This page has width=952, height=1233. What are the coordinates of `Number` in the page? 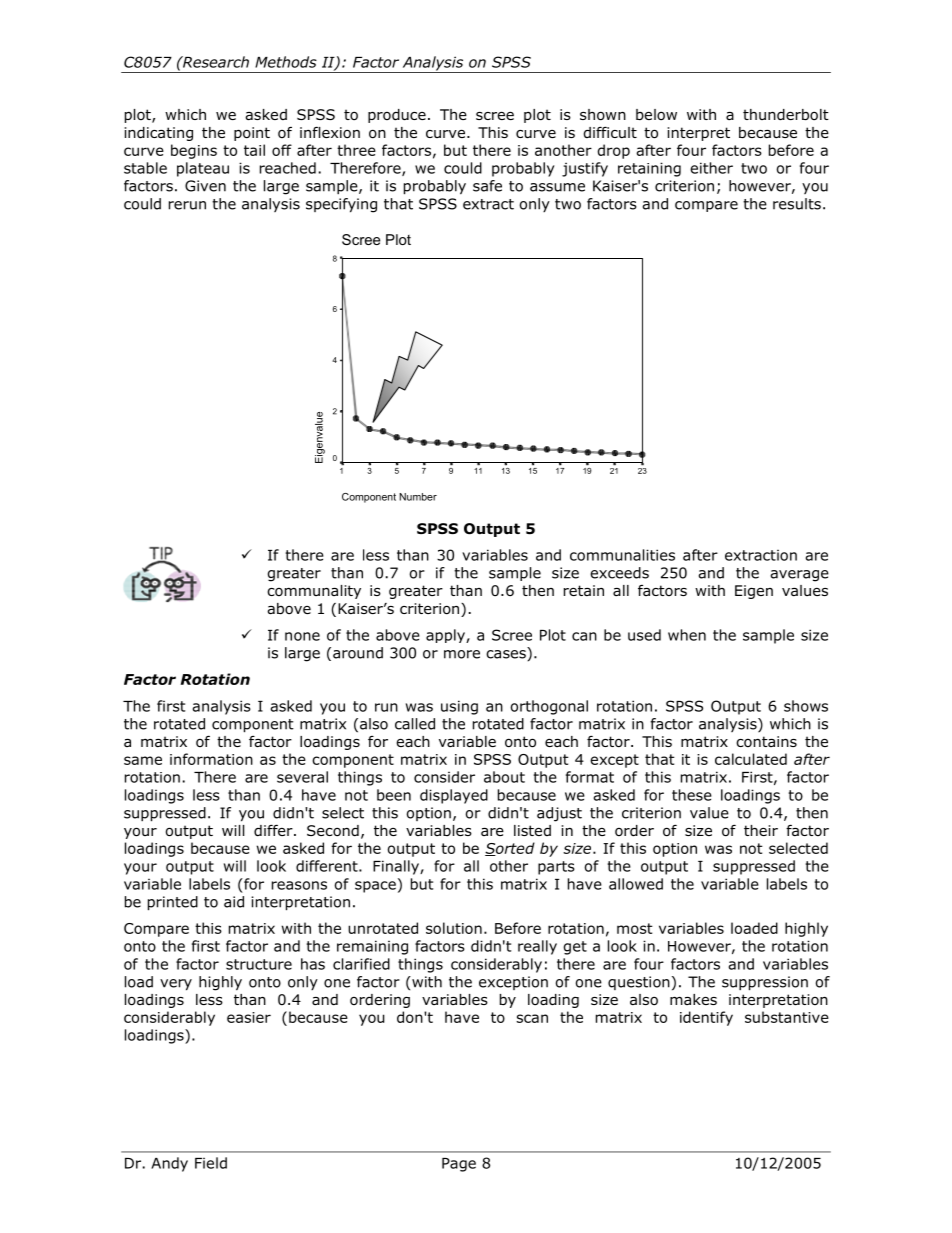 It's located at (418, 497).
